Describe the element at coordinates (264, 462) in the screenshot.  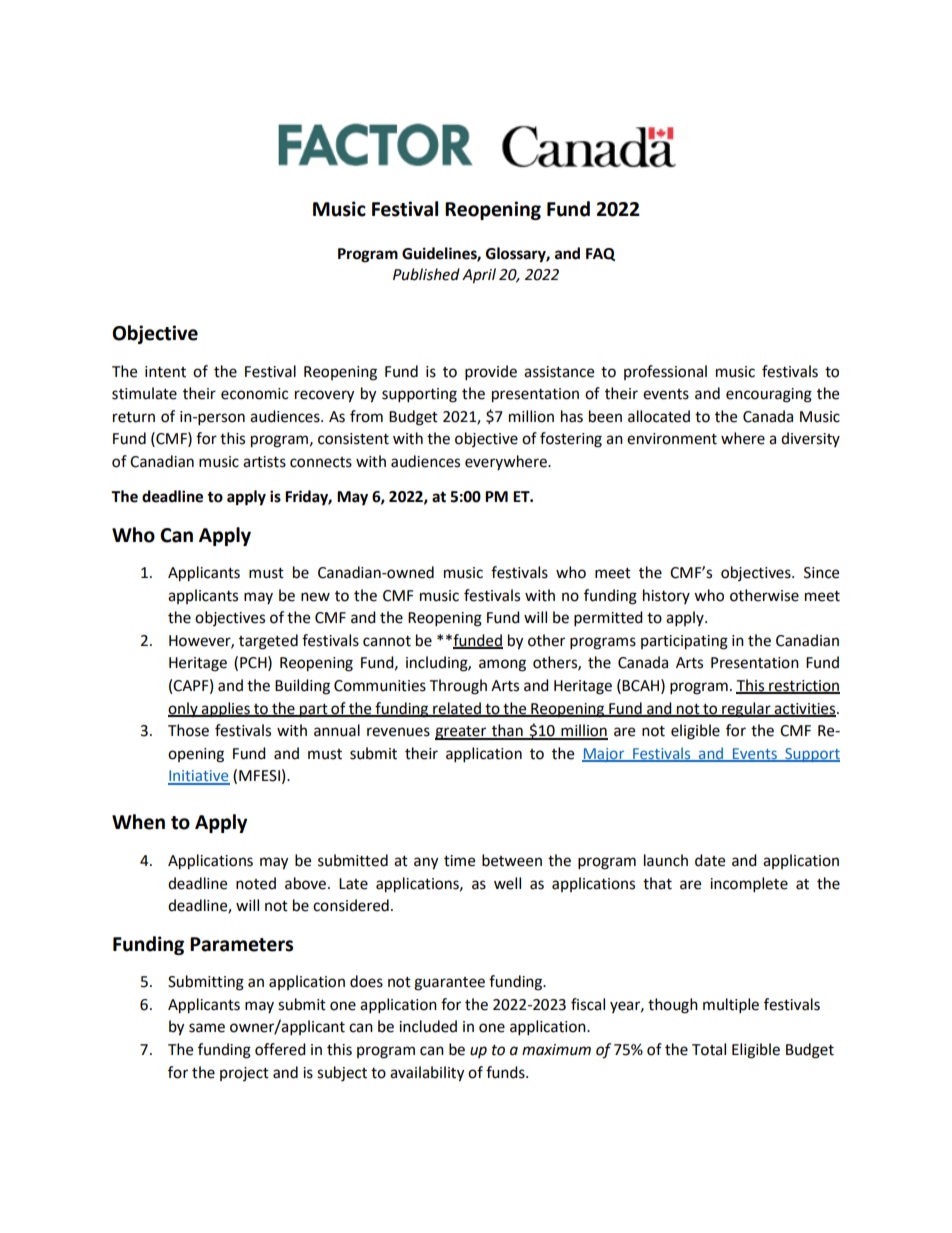
I see `artists` at that location.
